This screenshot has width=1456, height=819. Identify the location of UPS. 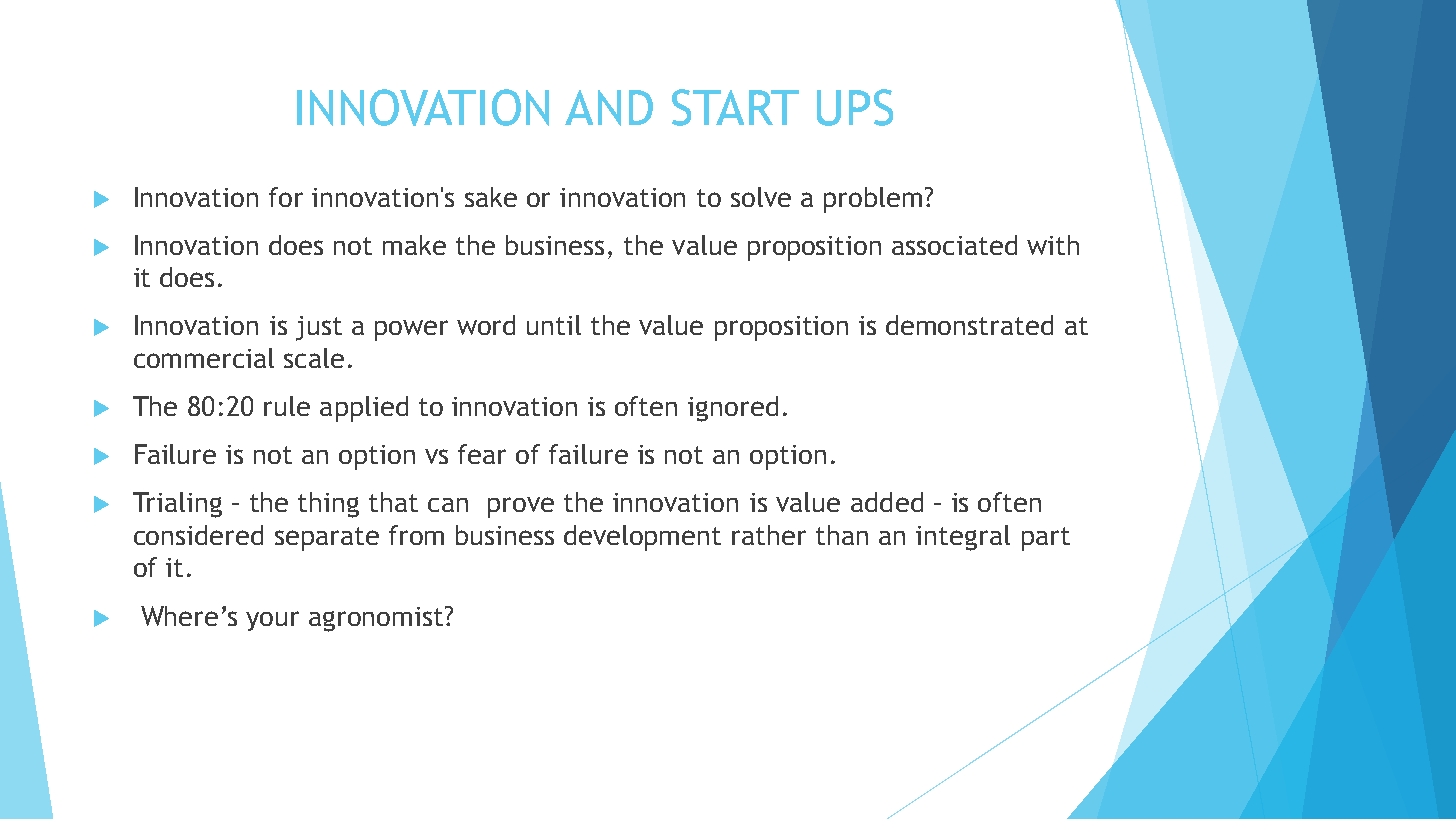
(855, 107).
